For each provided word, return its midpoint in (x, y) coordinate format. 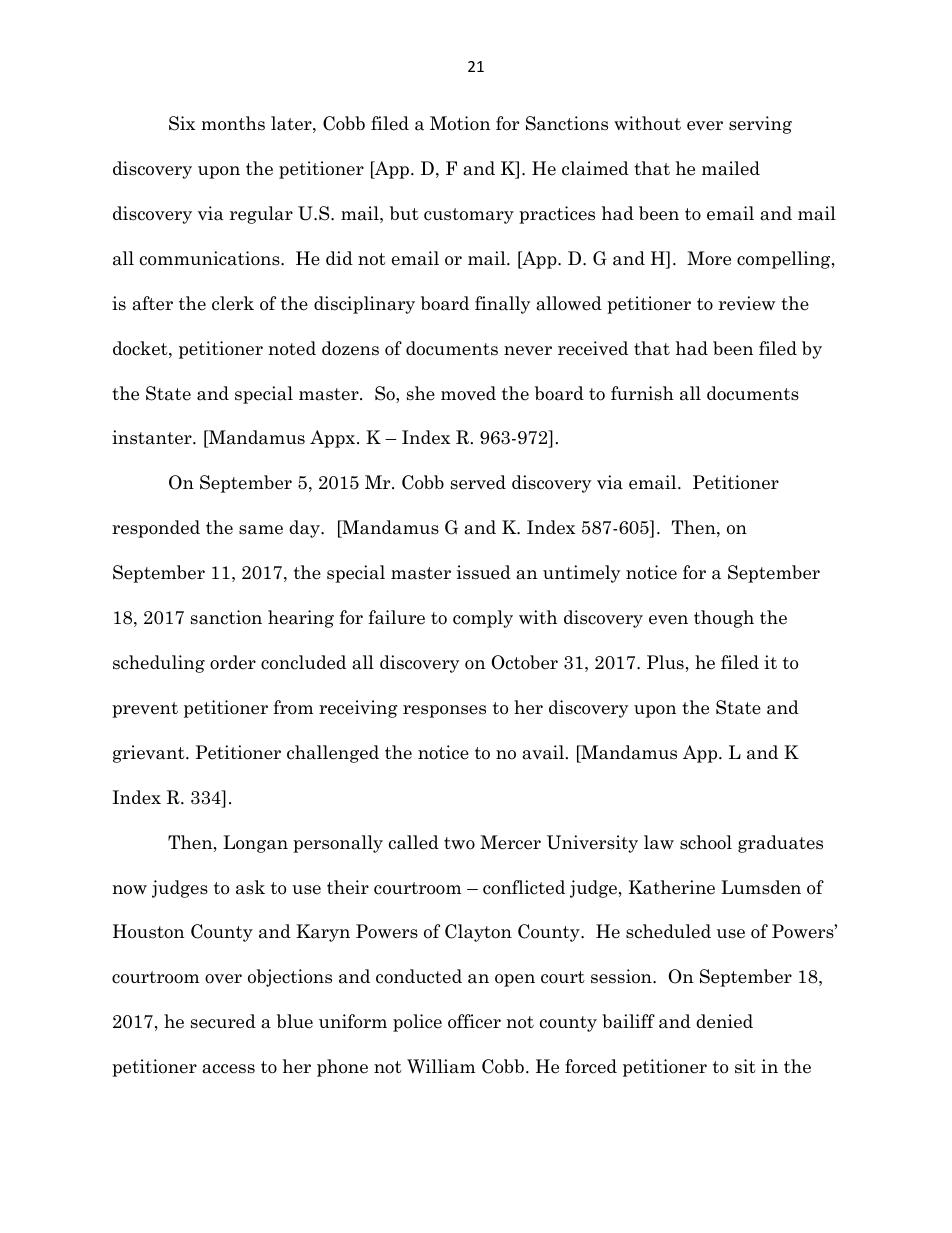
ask (250, 887)
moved (468, 393)
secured (223, 1021)
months (233, 123)
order (233, 662)
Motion (460, 123)
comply (483, 619)
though (724, 619)
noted (292, 348)
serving (760, 125)
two (459, 843)
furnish (642, 393)
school (706, 842)
